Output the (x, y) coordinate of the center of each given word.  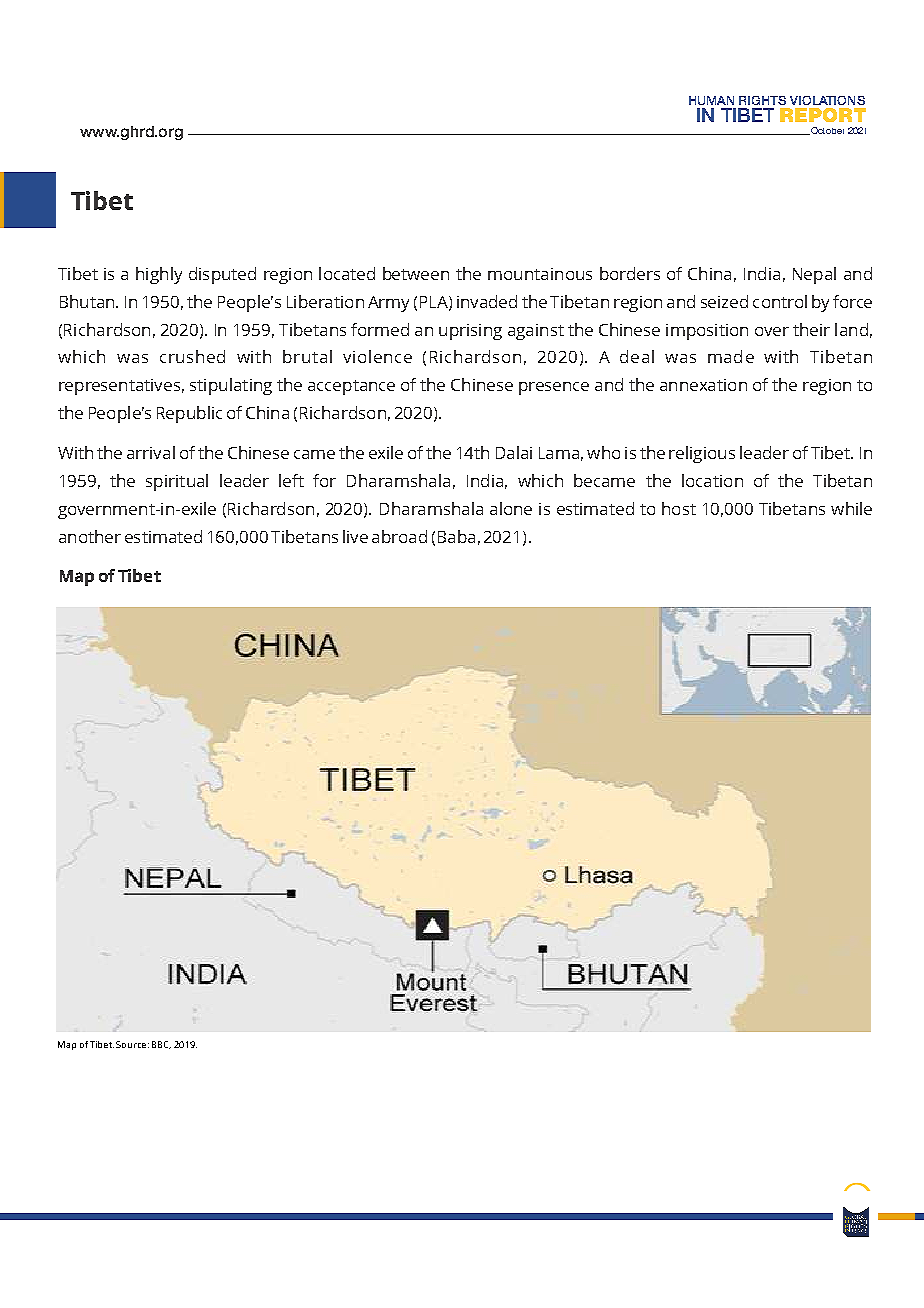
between (416, 273)
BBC (161, 1045)
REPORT (823, 115)
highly (159, 275)
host (679, 508)
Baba (456, 536)
